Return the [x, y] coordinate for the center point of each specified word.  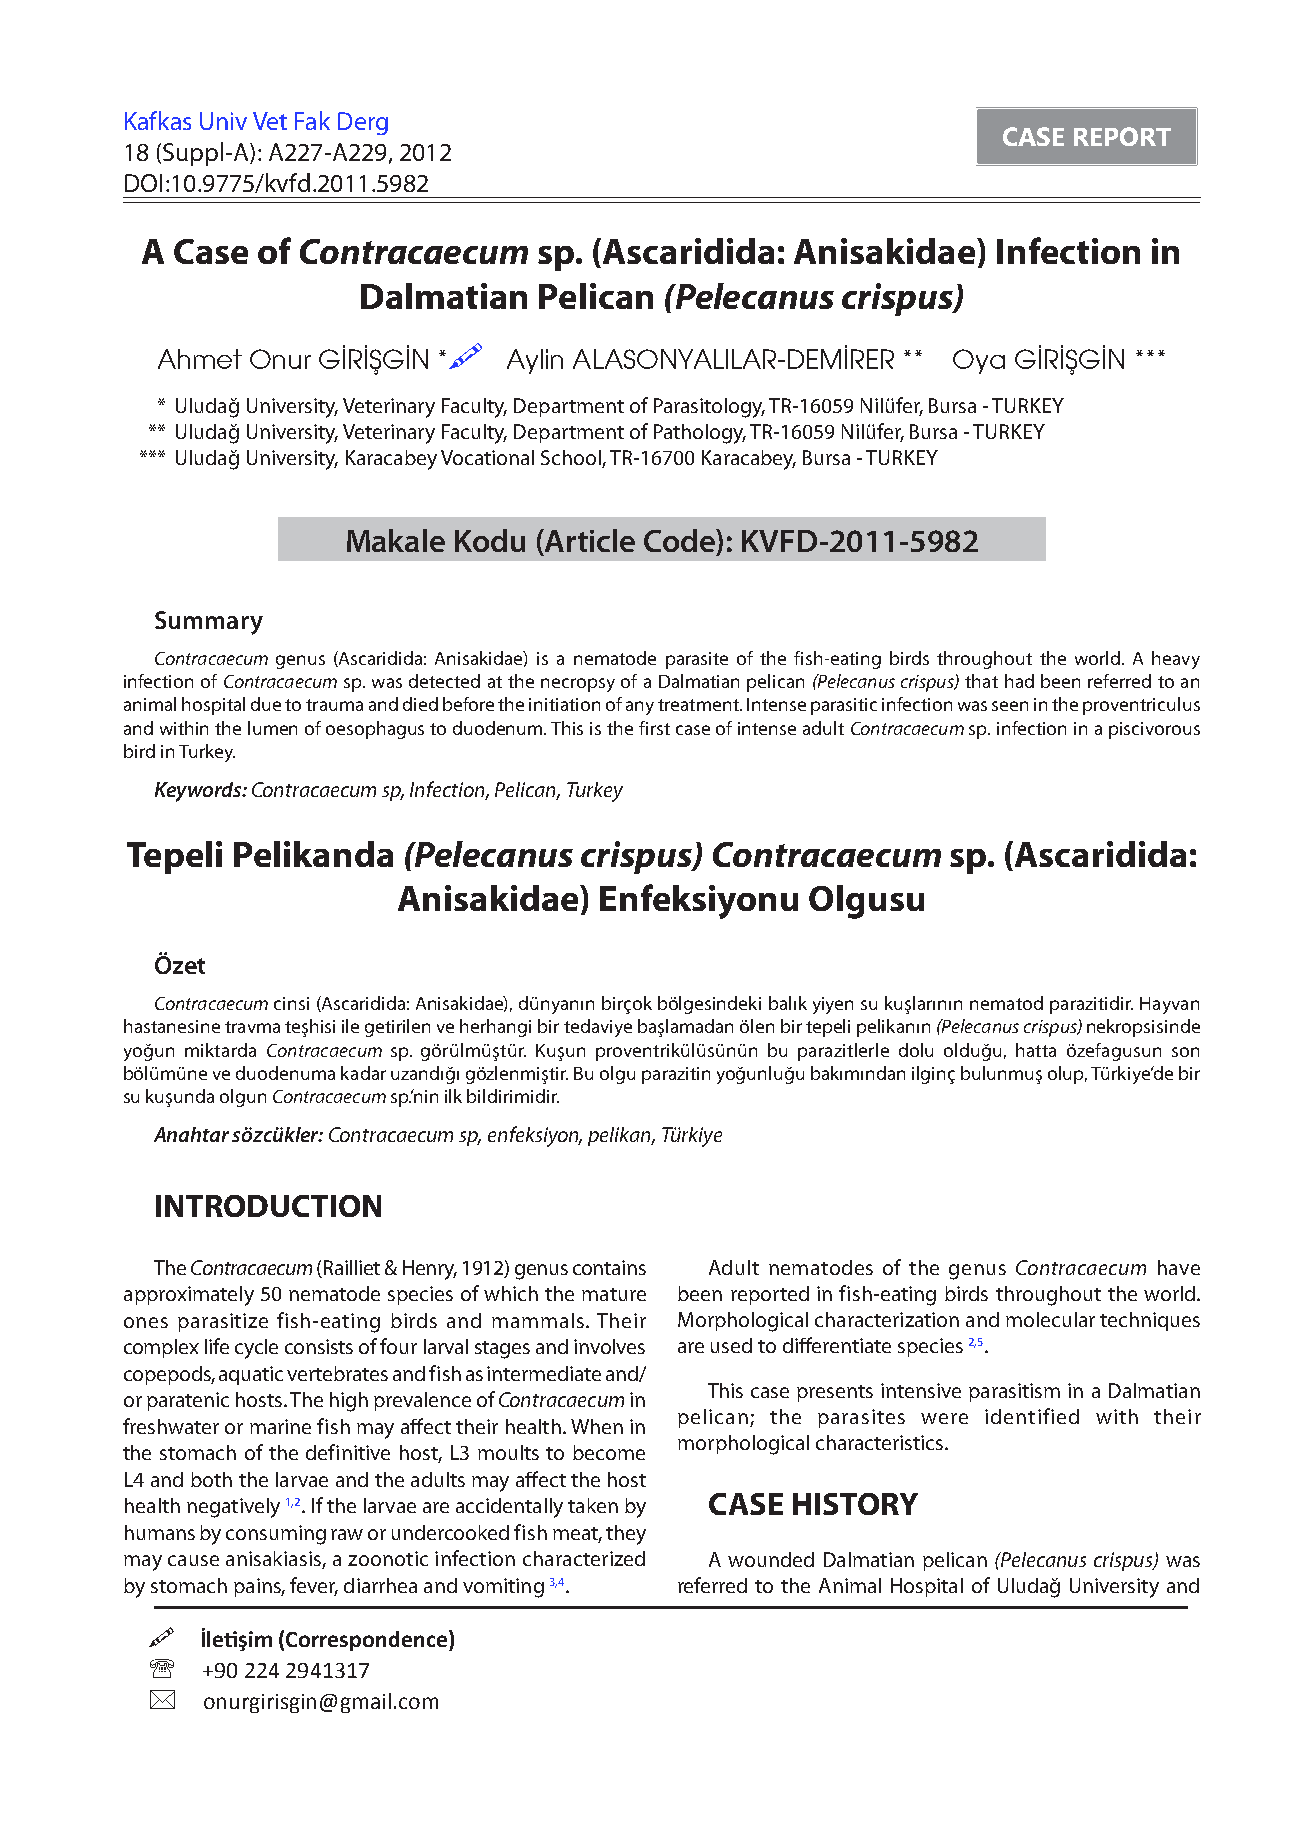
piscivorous [1154, 730]
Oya [979, 361]
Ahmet [200, 359]
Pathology [700, 434]
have [1179, 1267]
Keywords [199, 792]
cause [193, 1560]
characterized [584, 1558]
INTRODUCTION [268, 1206]
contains [609, 1267]
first [654, 728]
